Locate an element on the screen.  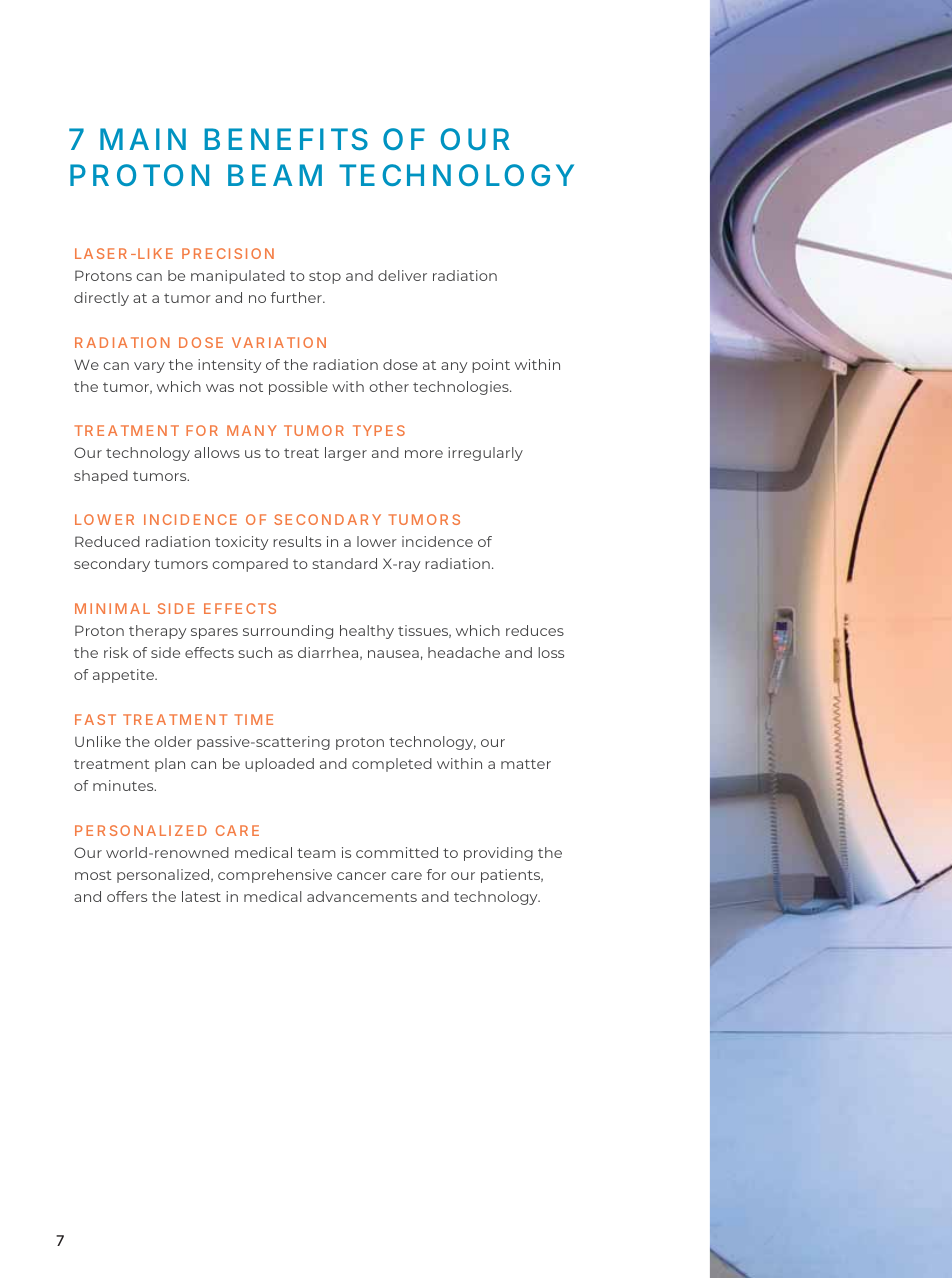
directly is located at coordinates (101, 299).
